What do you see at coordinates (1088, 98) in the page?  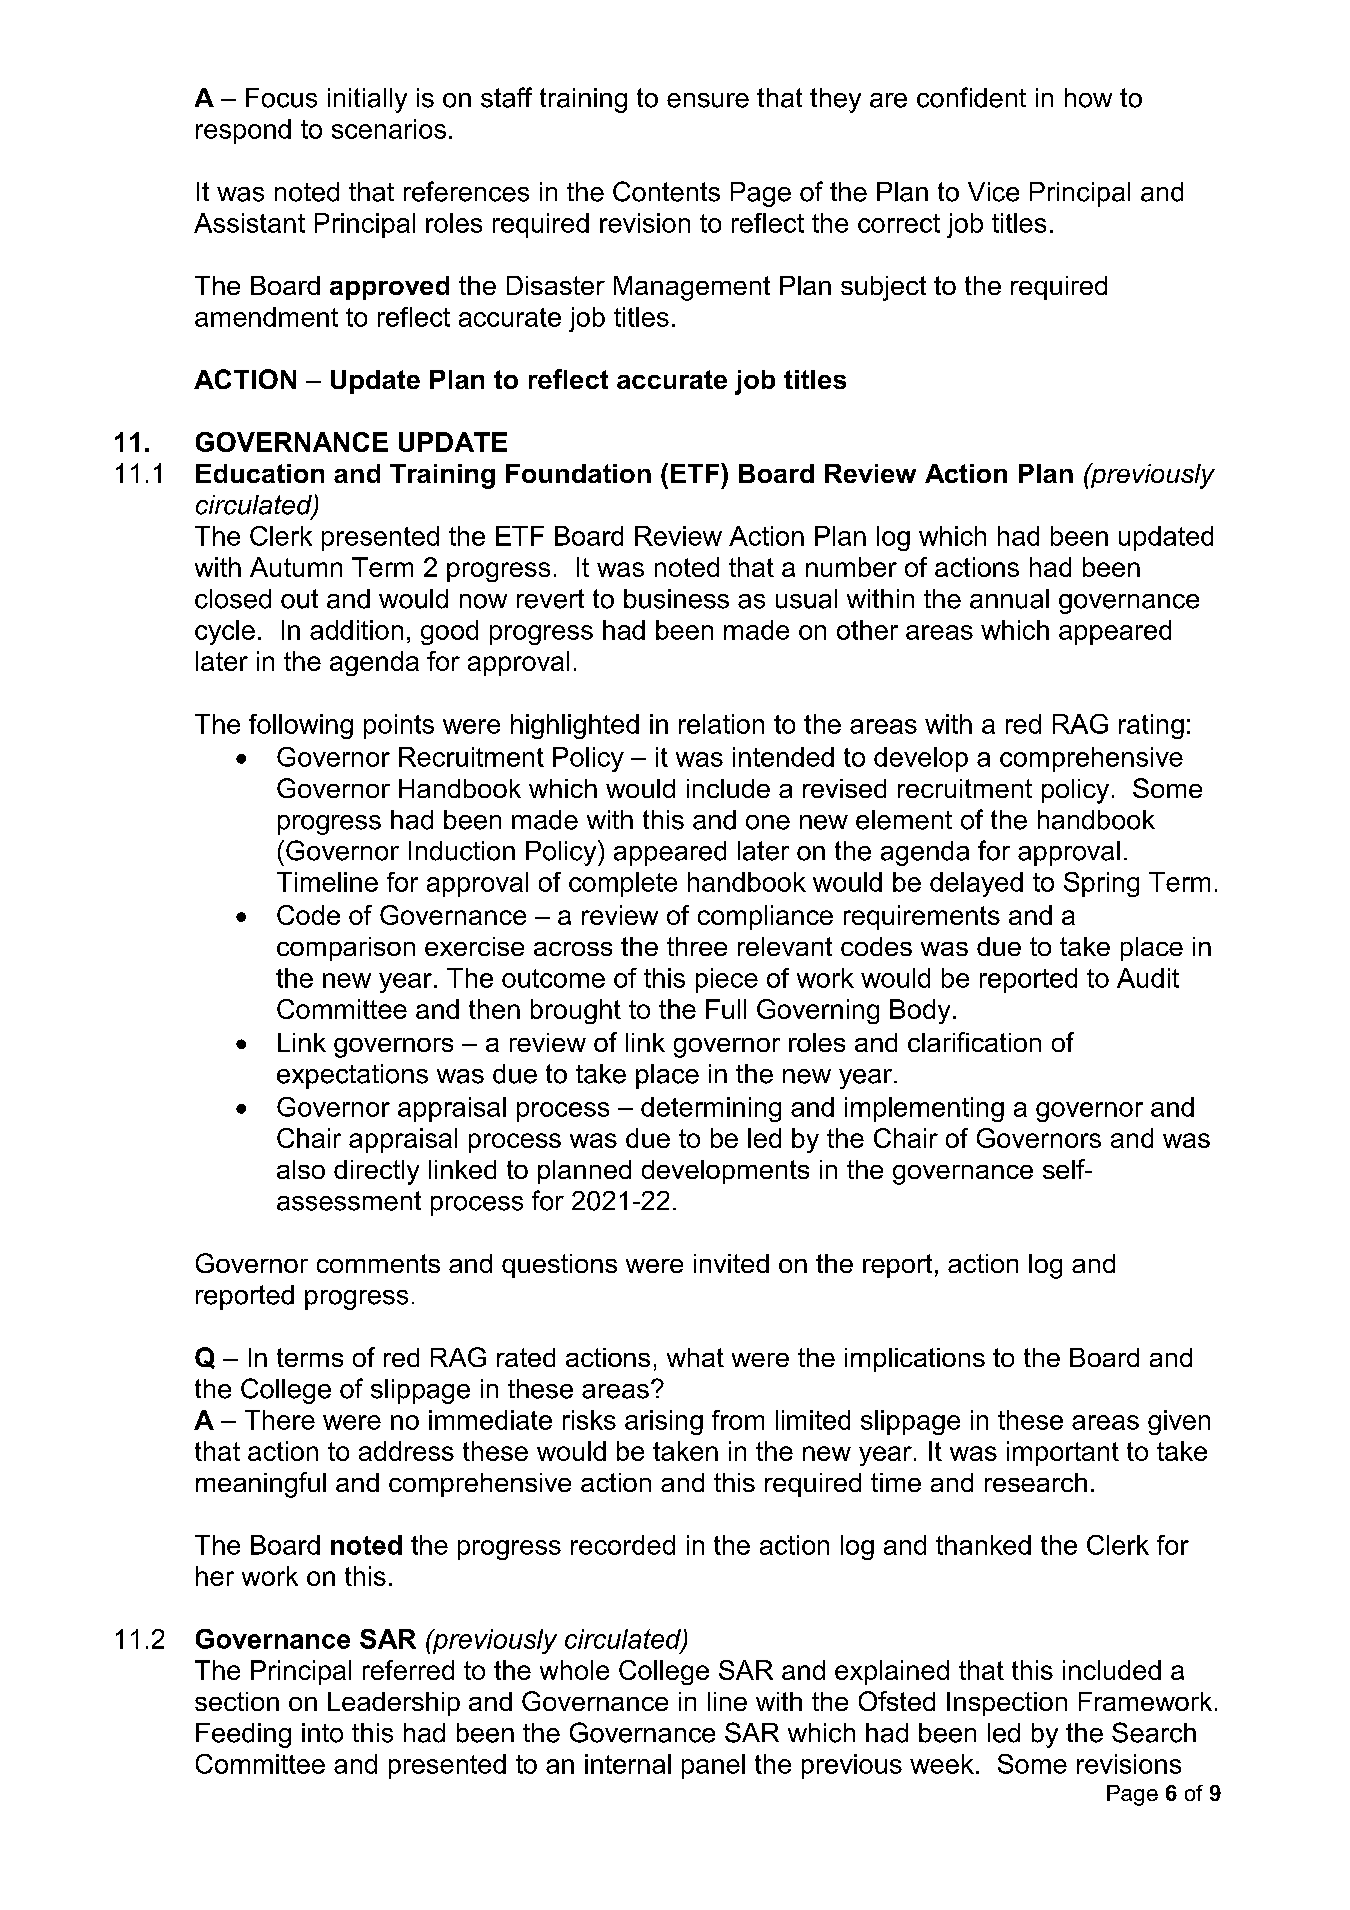 I see `how` at bounding box center [1088, 98].
